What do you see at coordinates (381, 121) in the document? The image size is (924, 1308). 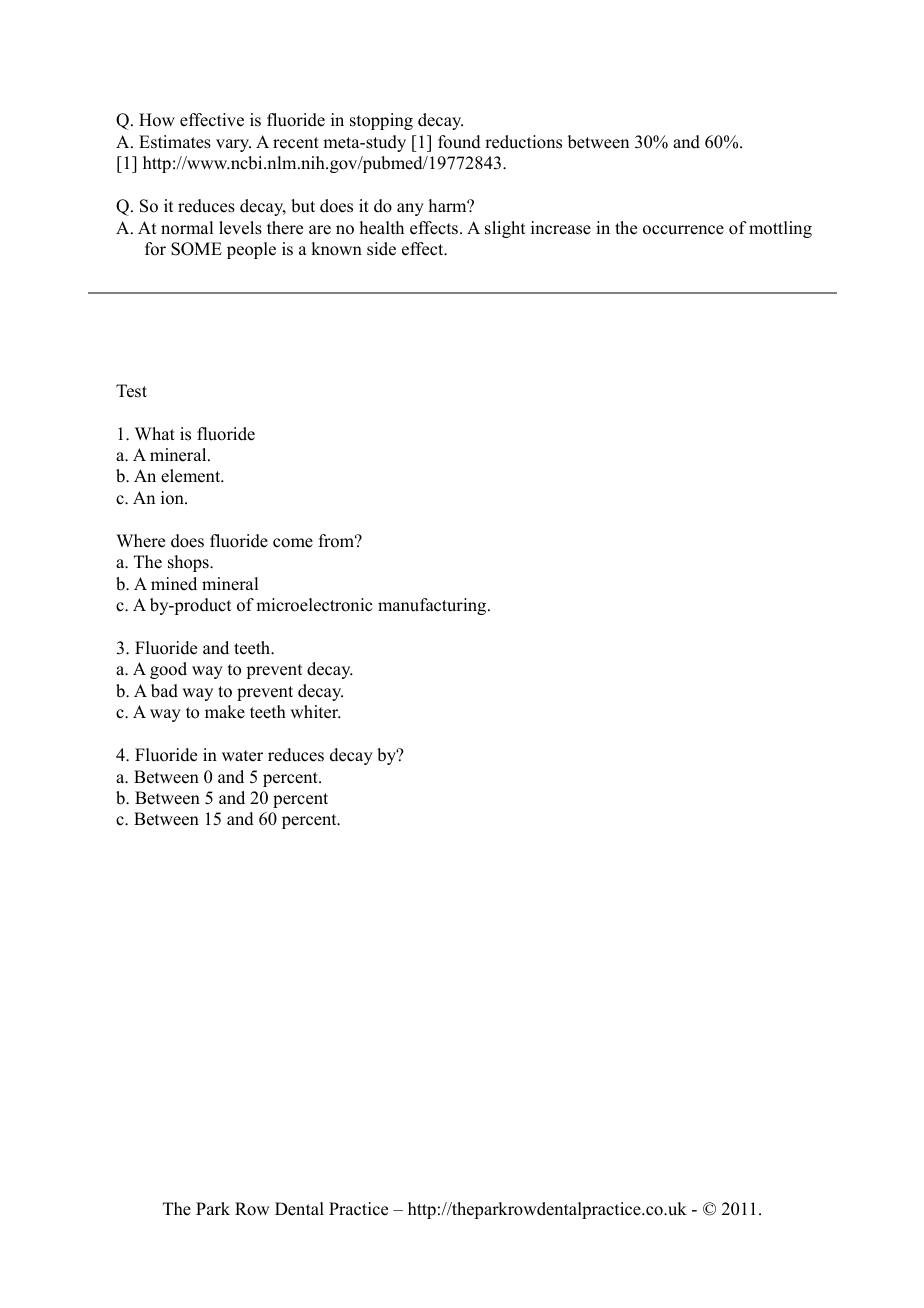 I see `stopping` at bounding box center [381, 121].
